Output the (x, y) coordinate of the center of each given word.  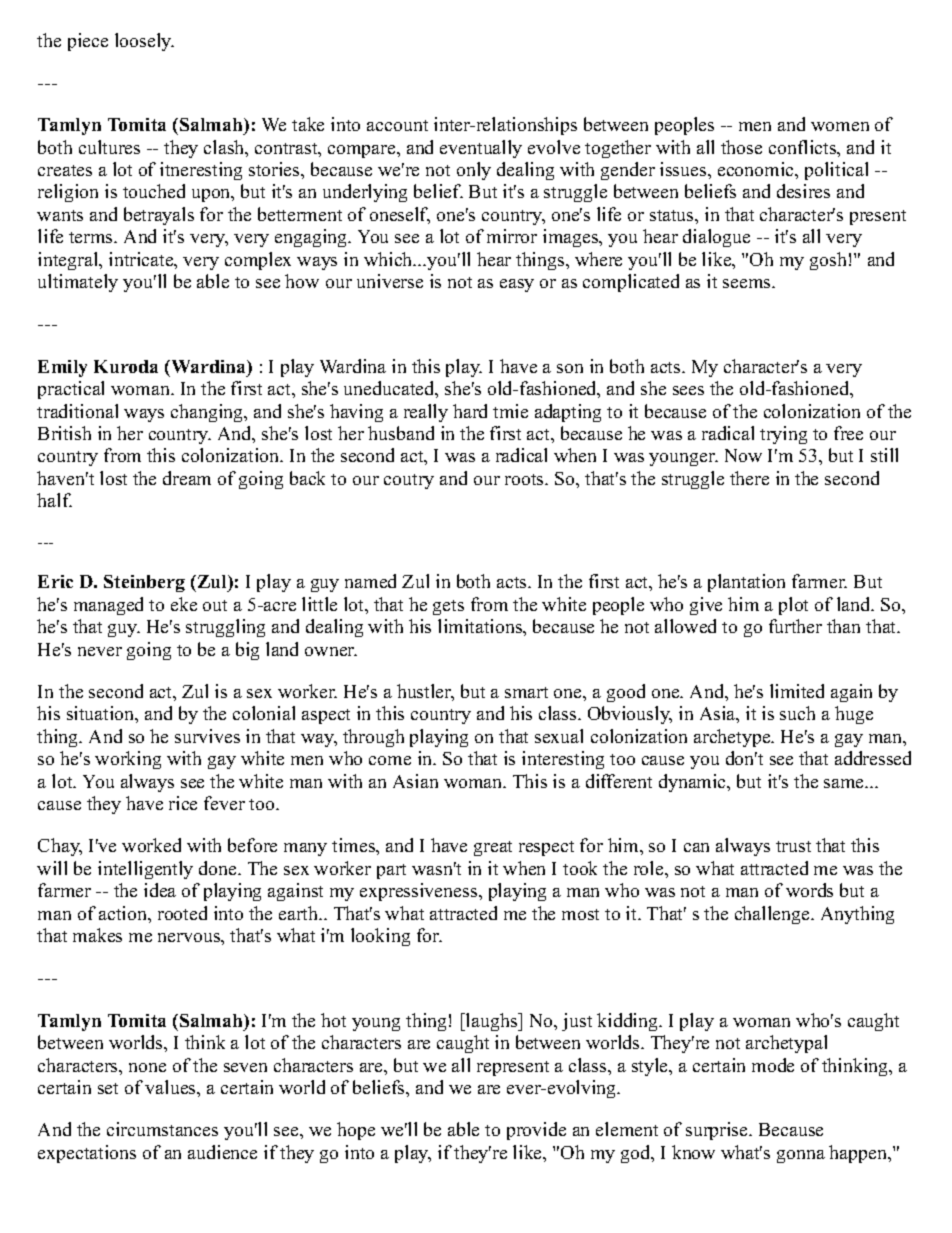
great (493, 848)
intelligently (145, 870)
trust (793, 846)
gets (448, 607)
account (397, 125)
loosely (144, 42)
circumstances (162, 1129)
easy (517, 285)
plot (793, 606)
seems (748, 283)
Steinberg (144, 583)
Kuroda (126, 366)
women (840, 126)
